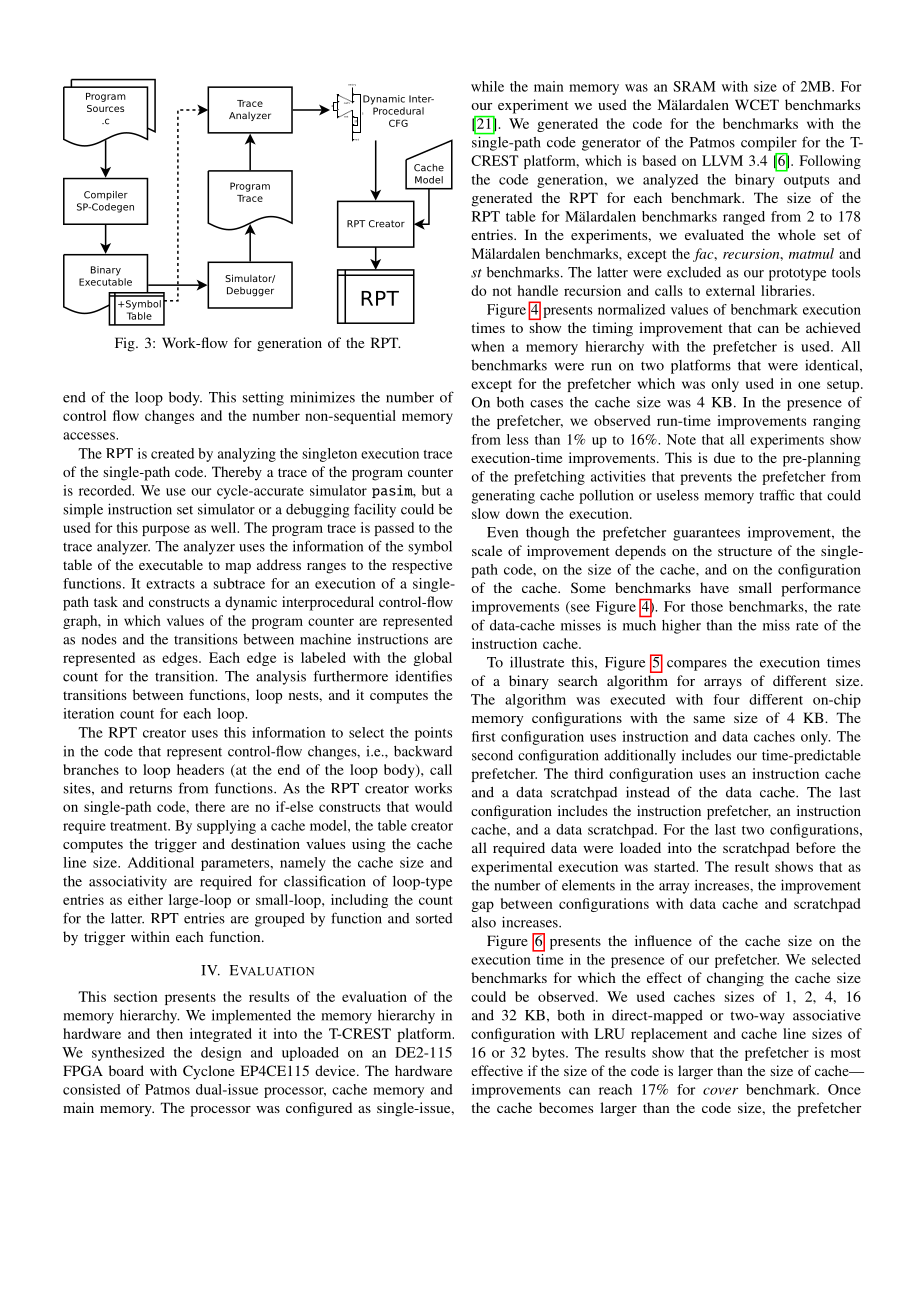  I want to click on setting, so click(263, 399).
